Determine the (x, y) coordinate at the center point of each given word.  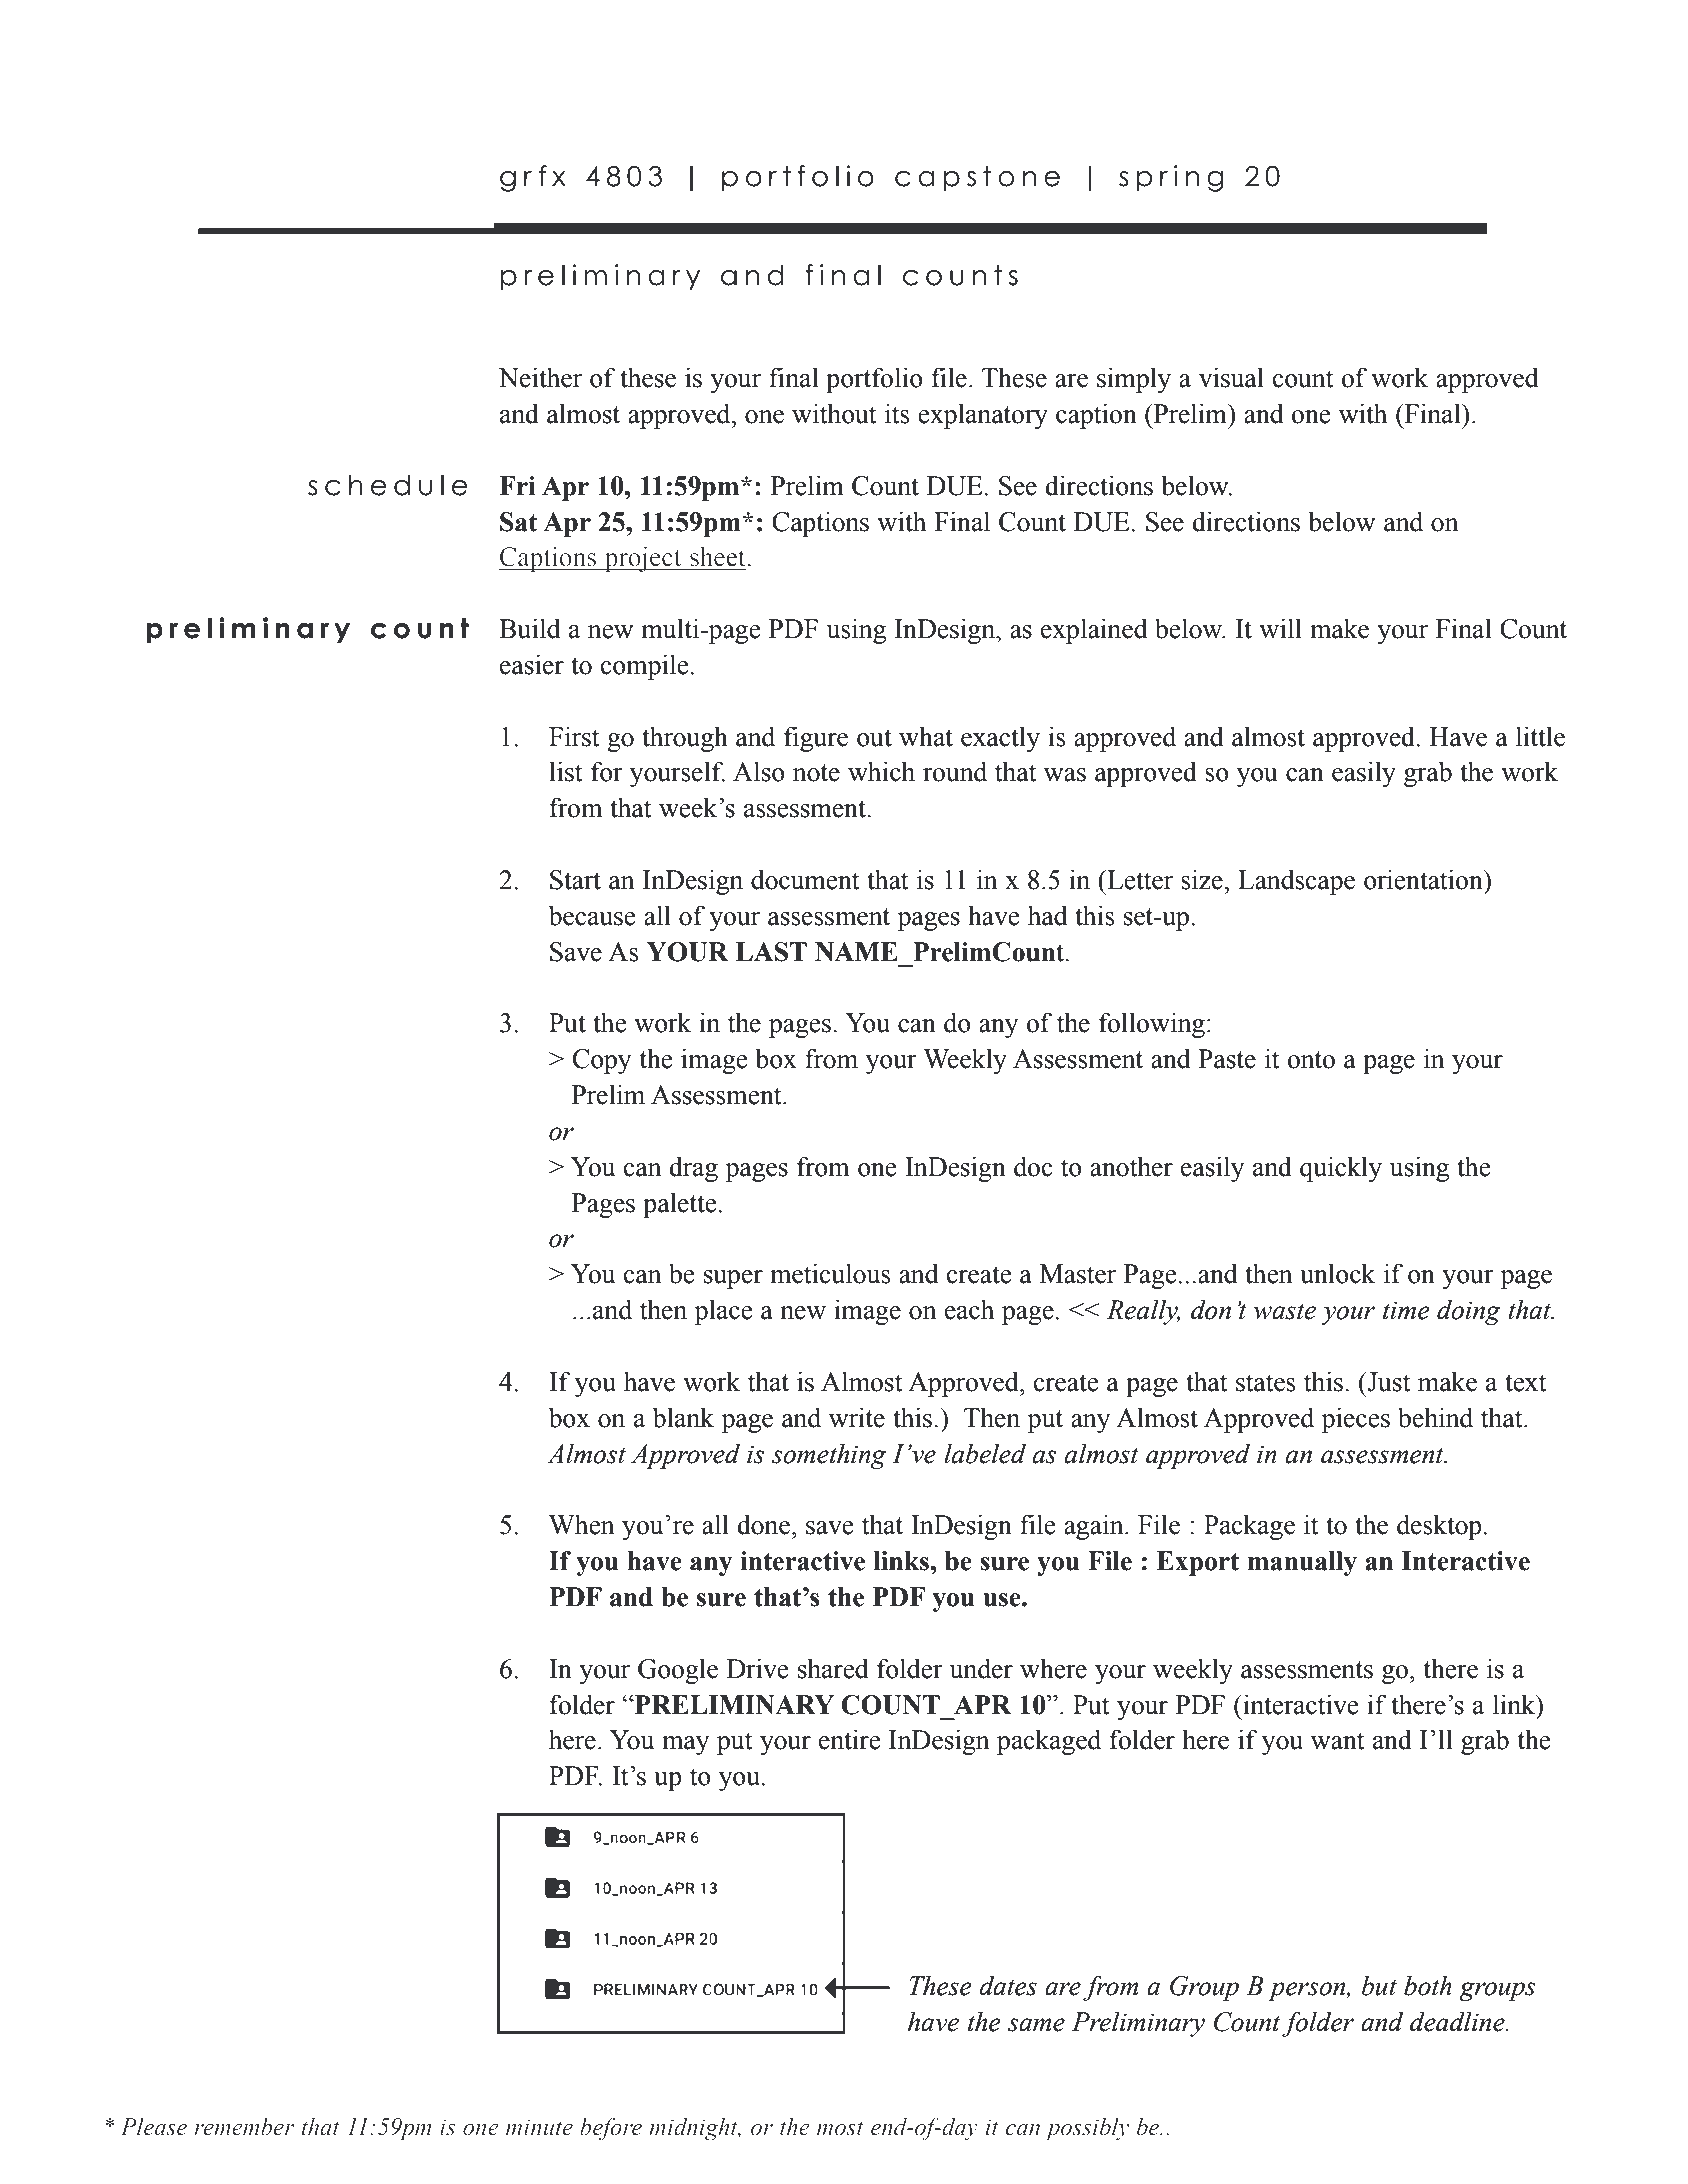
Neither (540, 377)
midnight (695, 2129)
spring (1171, 178)
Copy (602, 1061)
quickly (1341, 1169)
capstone (977, 178)
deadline (1458, 2021)
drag (694, 1169)
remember (244, 2126)
